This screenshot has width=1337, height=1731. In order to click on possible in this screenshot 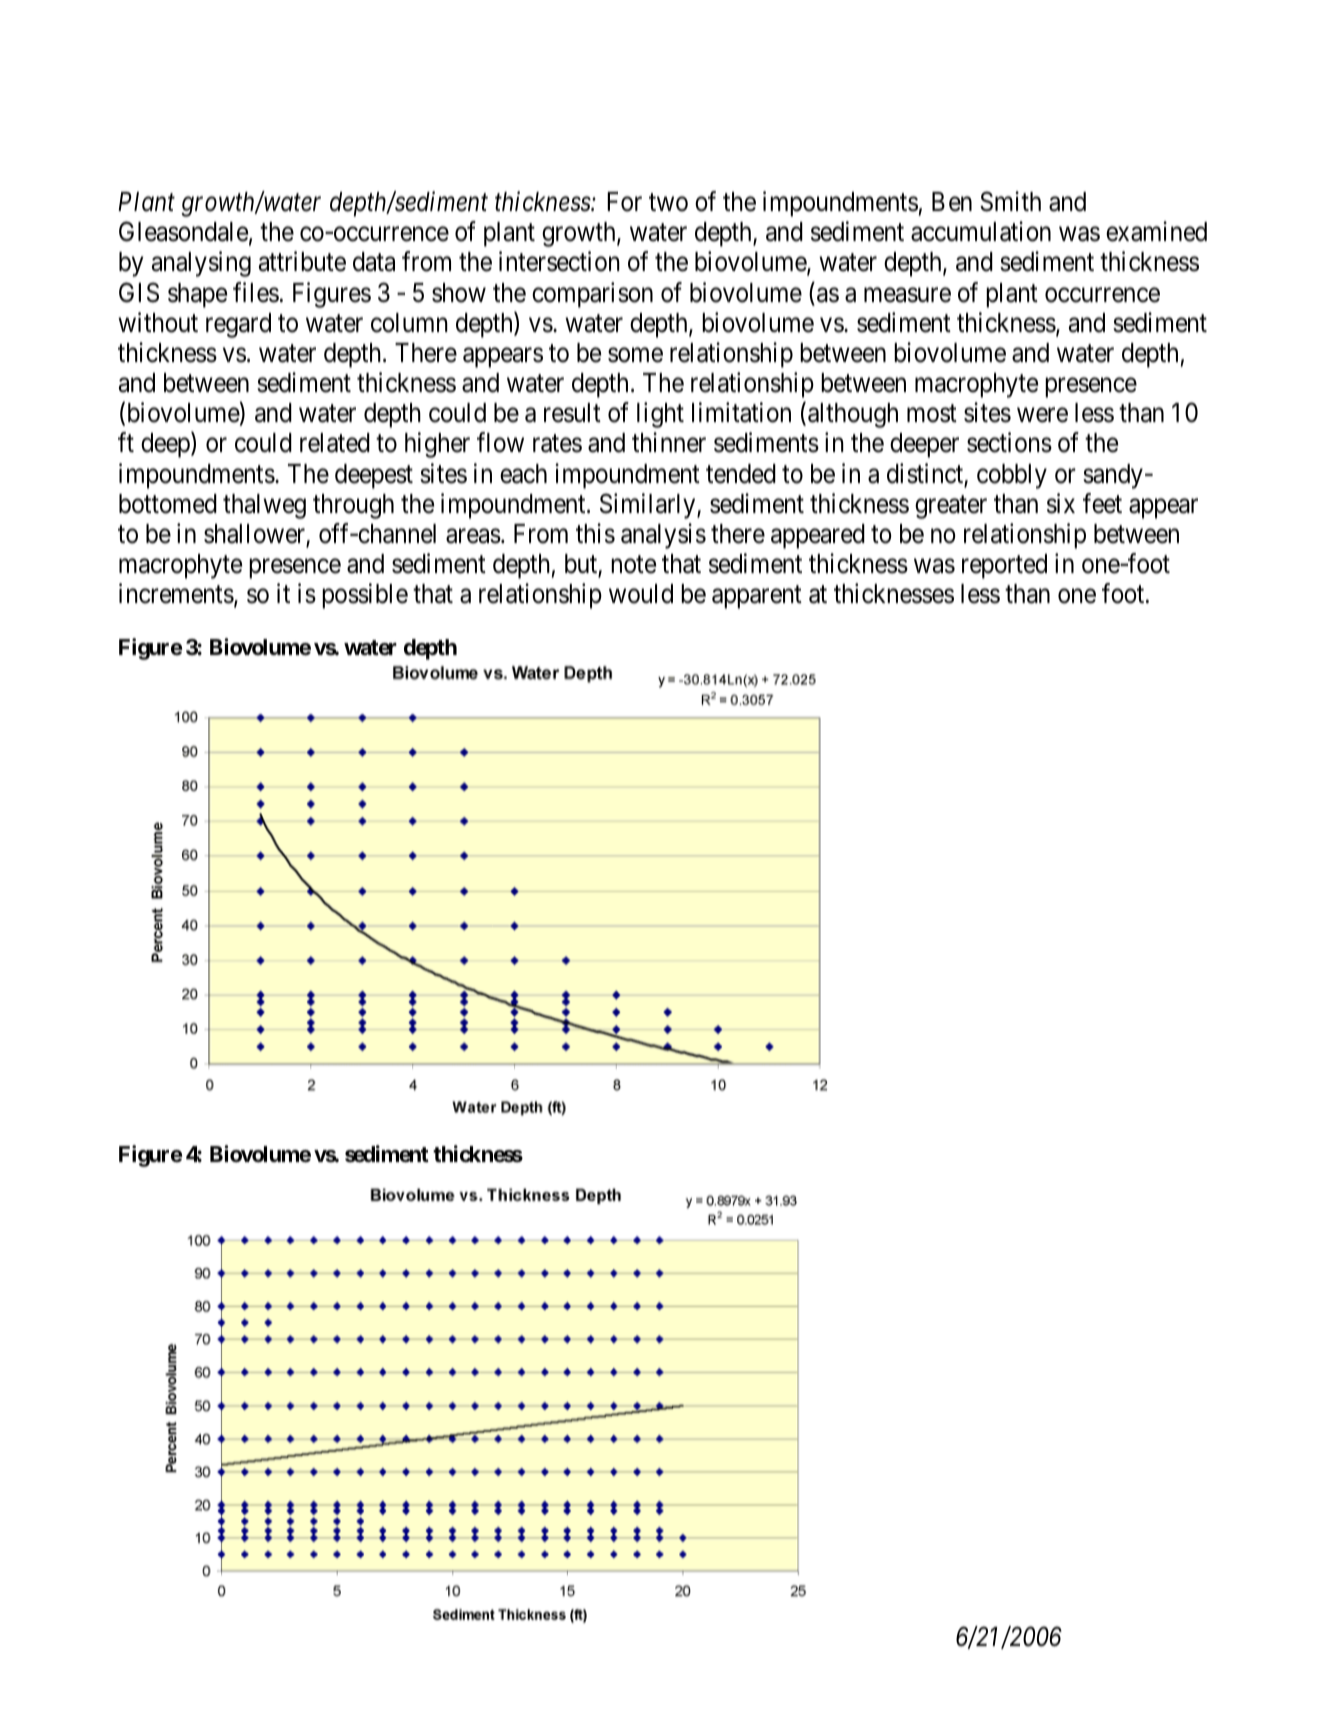, I will do `click(365, 596)`.
